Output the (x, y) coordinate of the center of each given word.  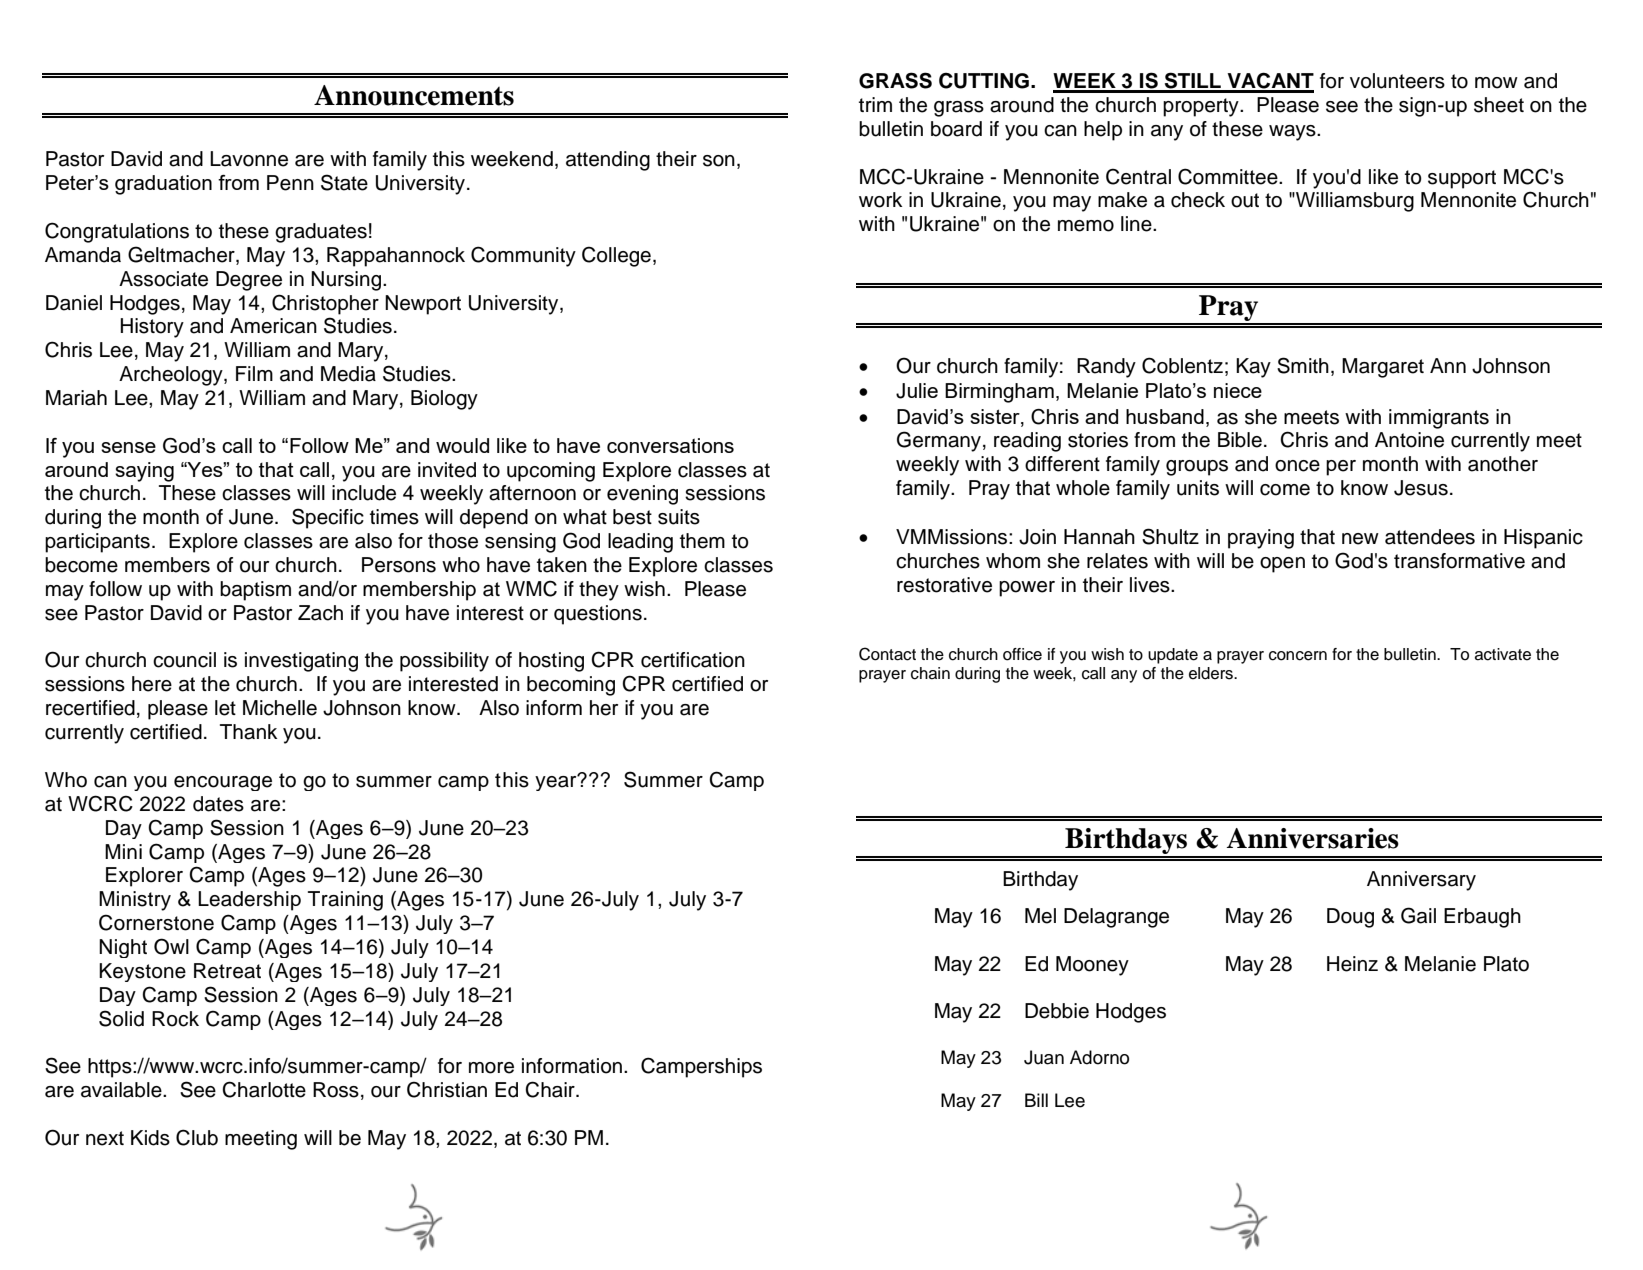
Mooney (1092, 966)
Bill (1036, 1100)
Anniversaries (1313, 838)
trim (875, 104)
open (1282, 565)
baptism (255, 591)
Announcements (414, 95)
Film (254, 373)
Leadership (249, 901)
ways (1293, 133)
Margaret (1383, 368)
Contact (887, 654)
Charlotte (264, 1089)
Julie (917, 391)
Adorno (1099, 1057)
